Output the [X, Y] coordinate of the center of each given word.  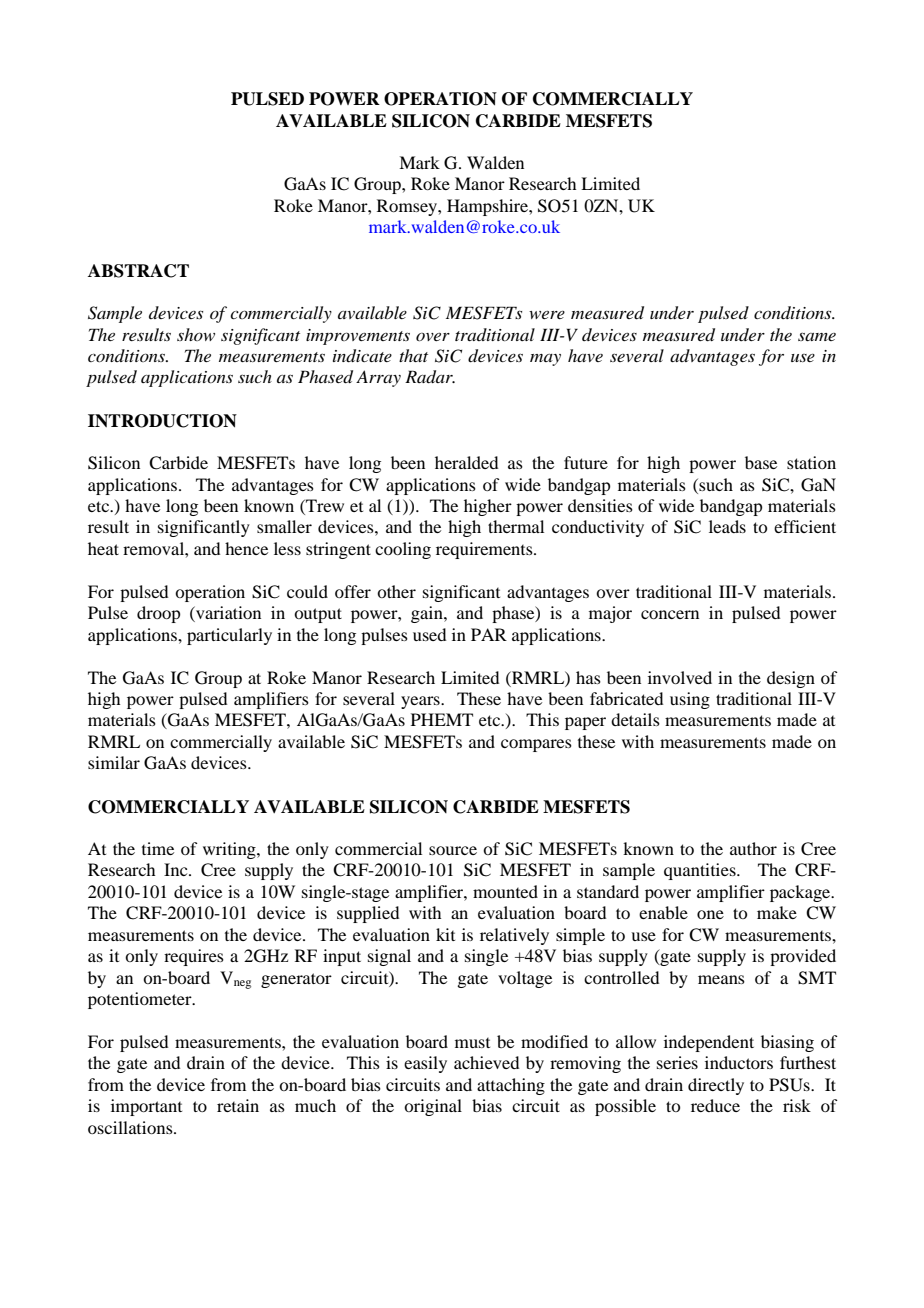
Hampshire [488, 207]
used [429, 634]
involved [680, 677]
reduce [715, 1105]
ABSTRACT [138, 271]
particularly [229, 636]
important [146, 1107]
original [433, 1107]
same [817, 337]
